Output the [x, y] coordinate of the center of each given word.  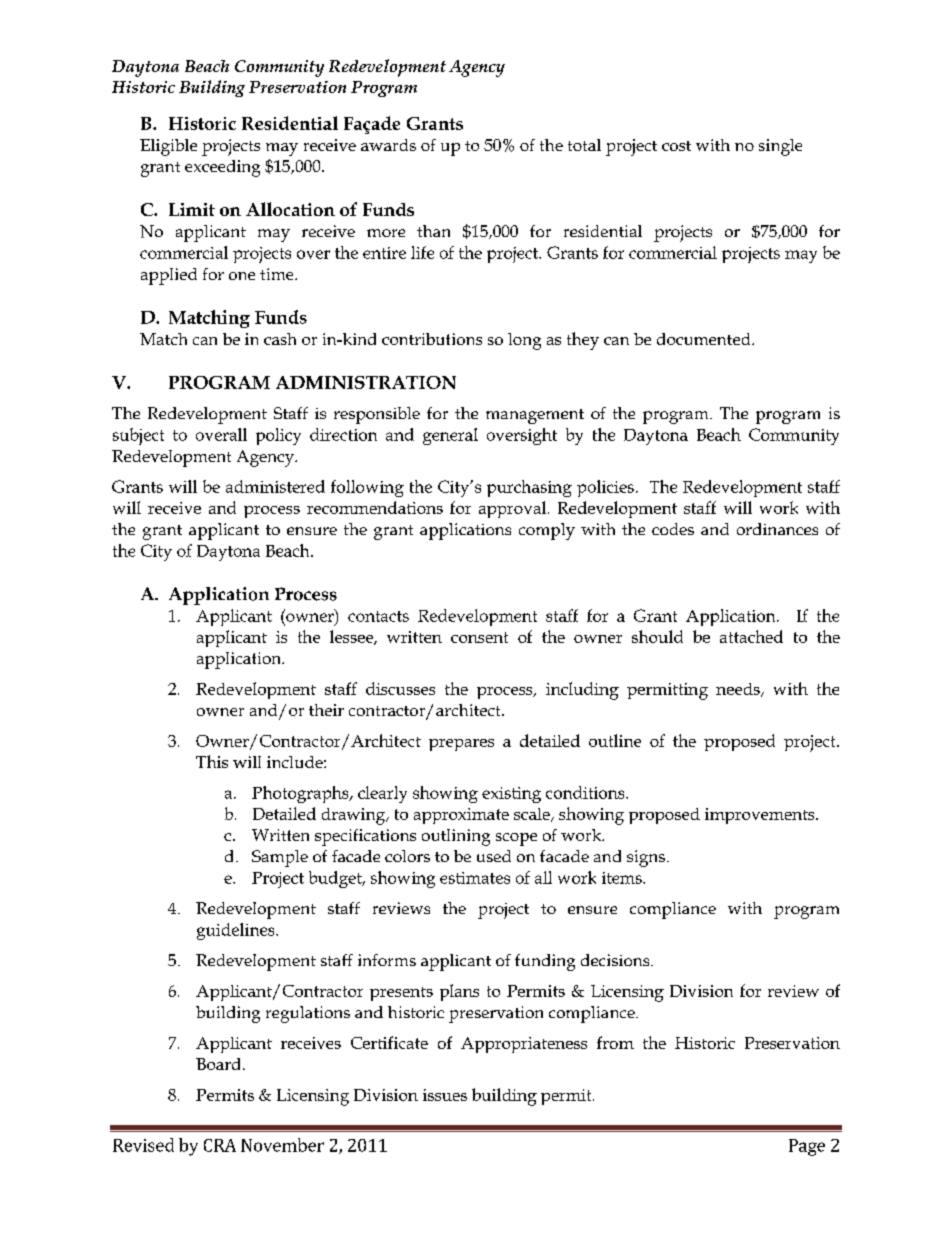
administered [275, 486]
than [433, 231]
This [212, 761]
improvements [761, 816]
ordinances [777, 529]
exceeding [222, 168]
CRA [220, 1145]
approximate [461, 816]
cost [676, 146]
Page [807, 1147]
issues [445, 1095]
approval [514, 509]
